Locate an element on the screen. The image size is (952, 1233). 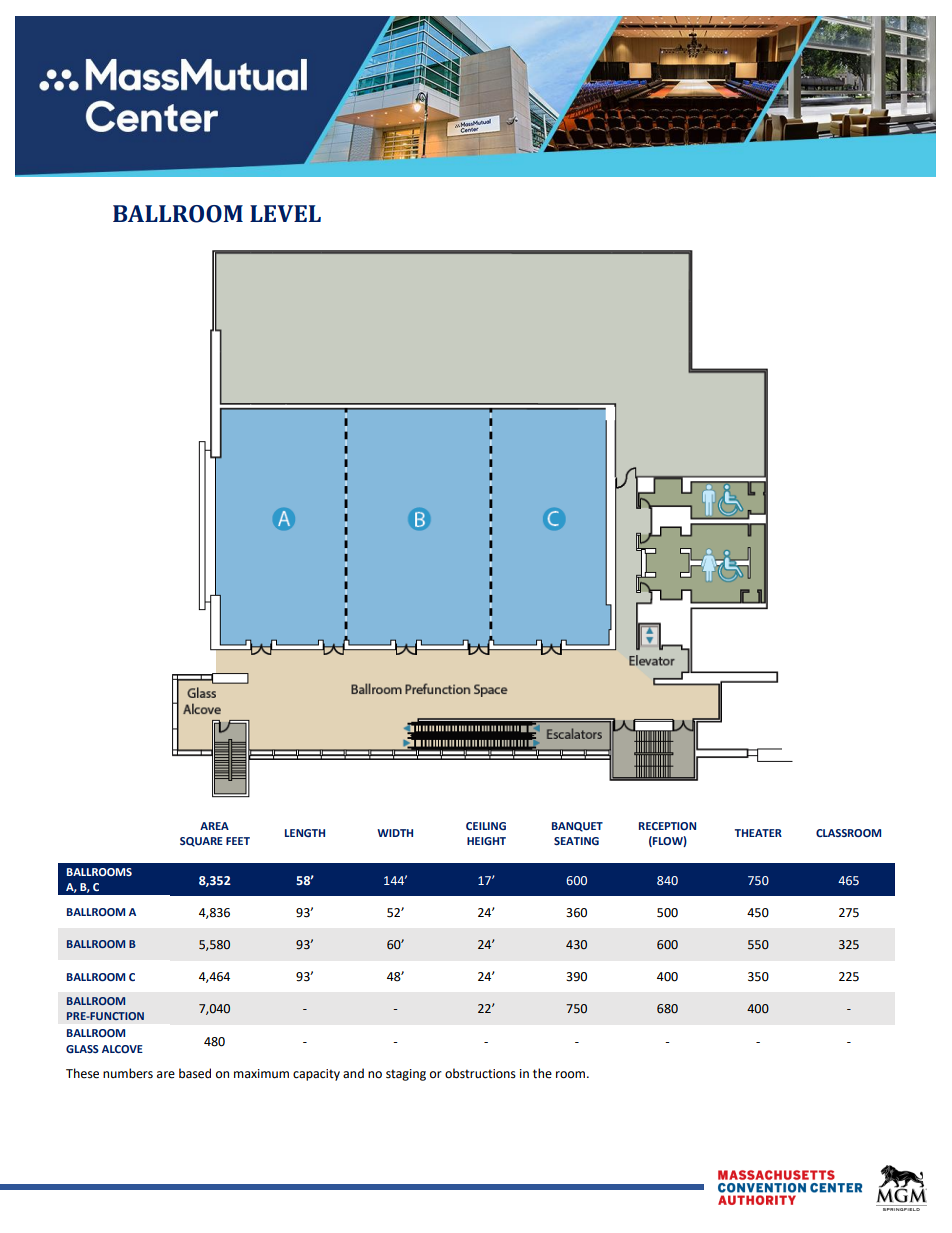
ALCOVE is located at coordinates (122, 1049).
